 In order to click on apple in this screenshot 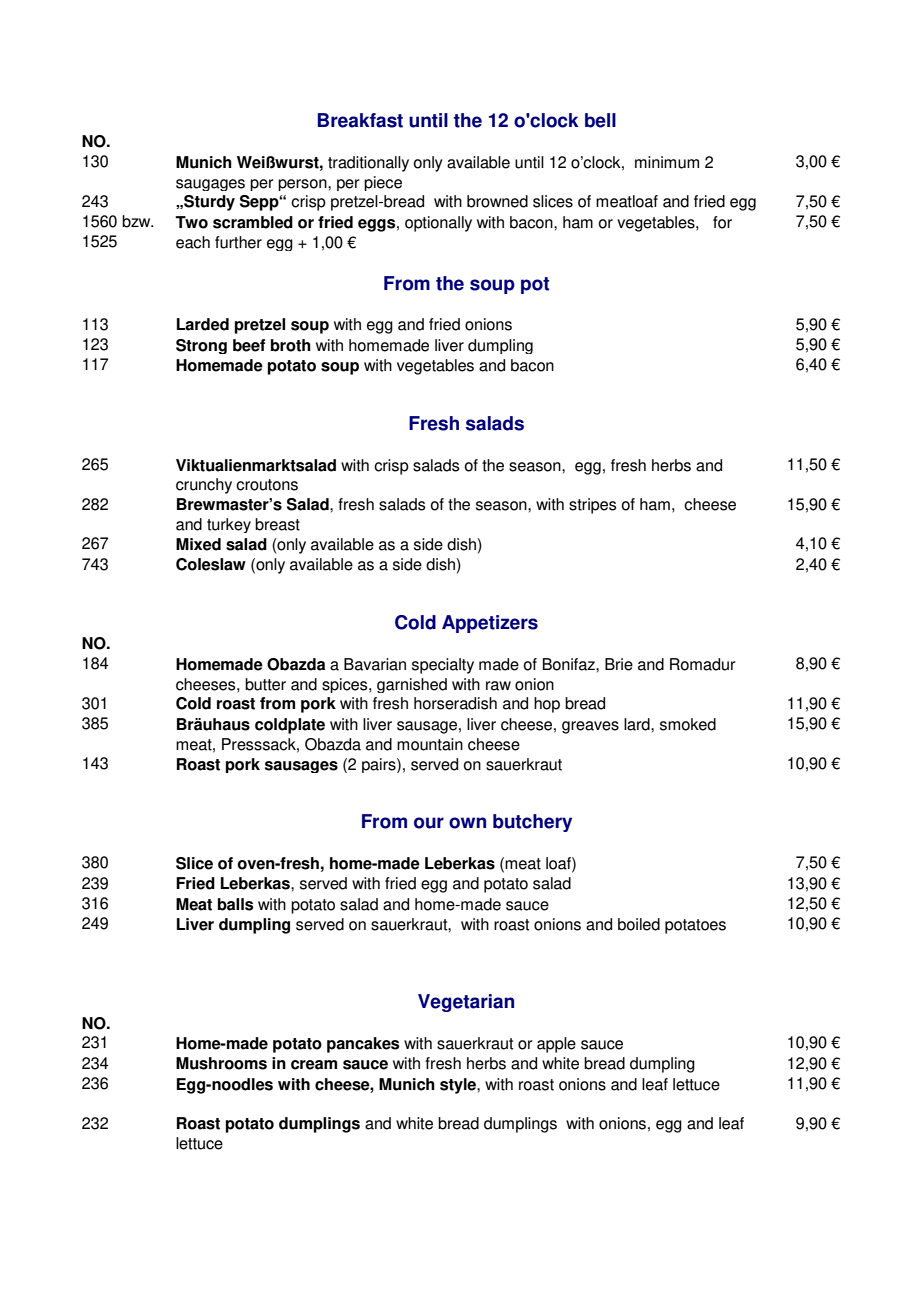, I will do `click(556, 1045)`.
